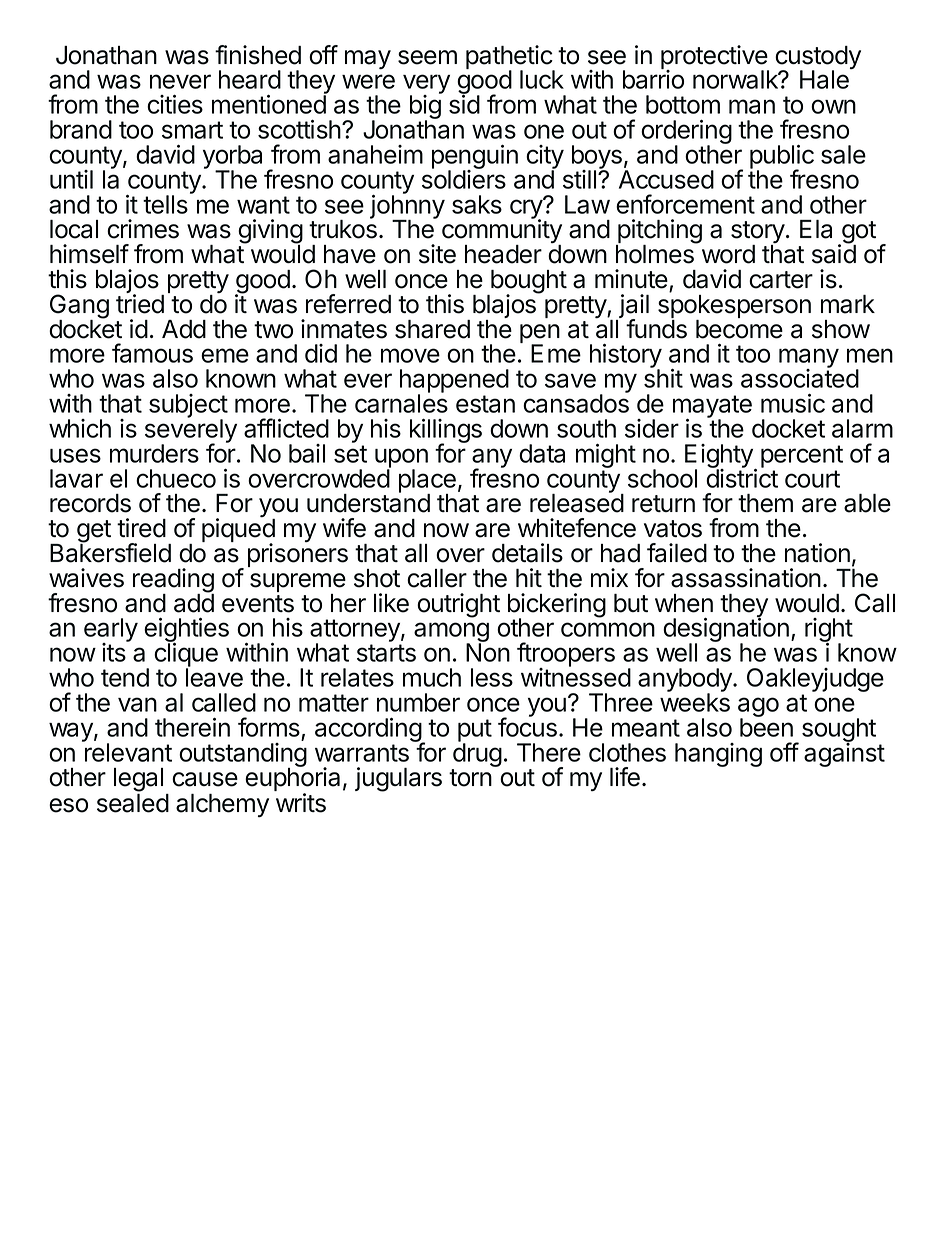 This screenshot has width=952, height=1233. What do you see at coordinates (824, 79) in the screenshot?
I see `Hale` at bounding box center [824, 79].
